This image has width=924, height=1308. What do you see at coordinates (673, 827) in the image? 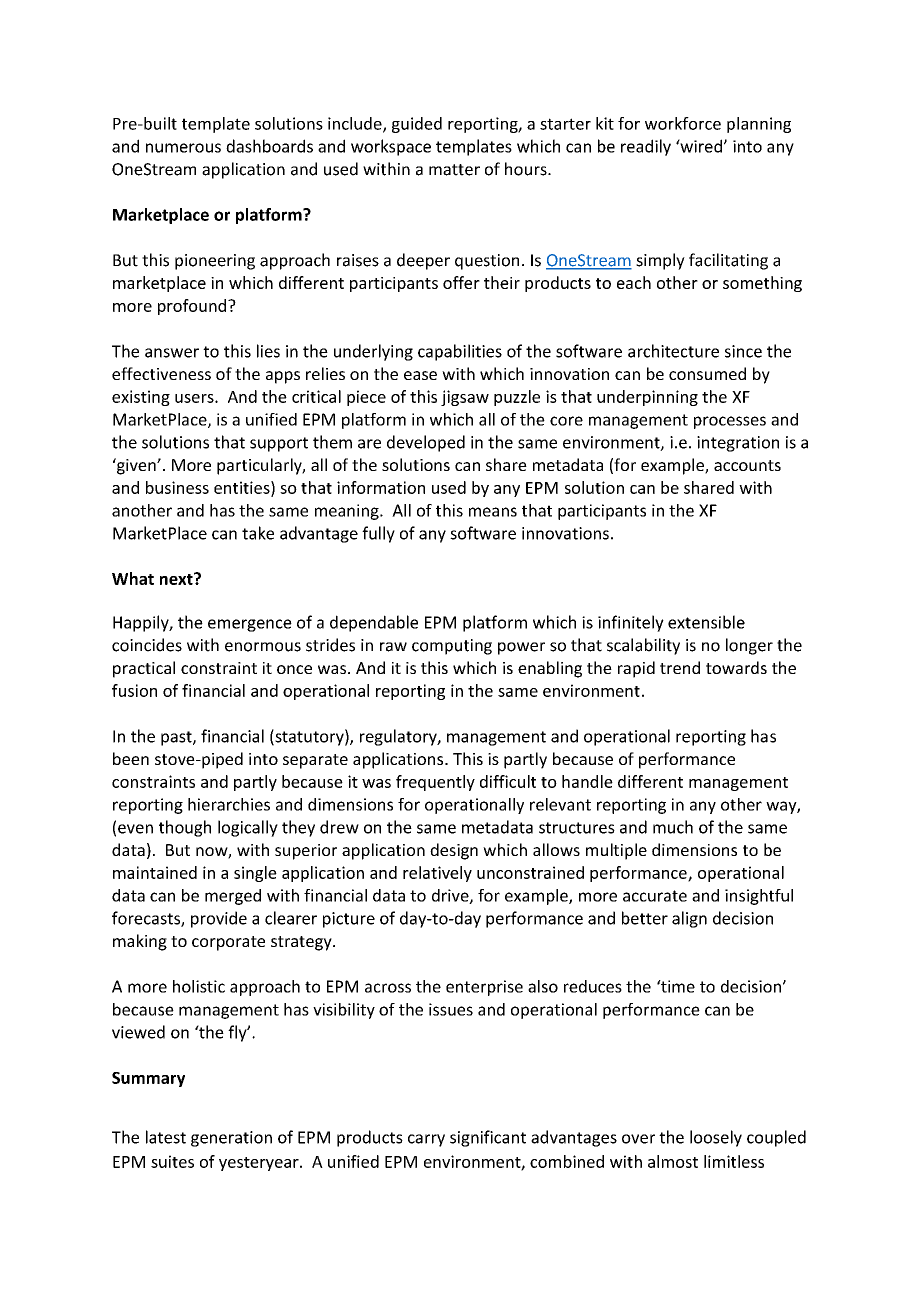
I see `much` at bounding box center [673, 827].
